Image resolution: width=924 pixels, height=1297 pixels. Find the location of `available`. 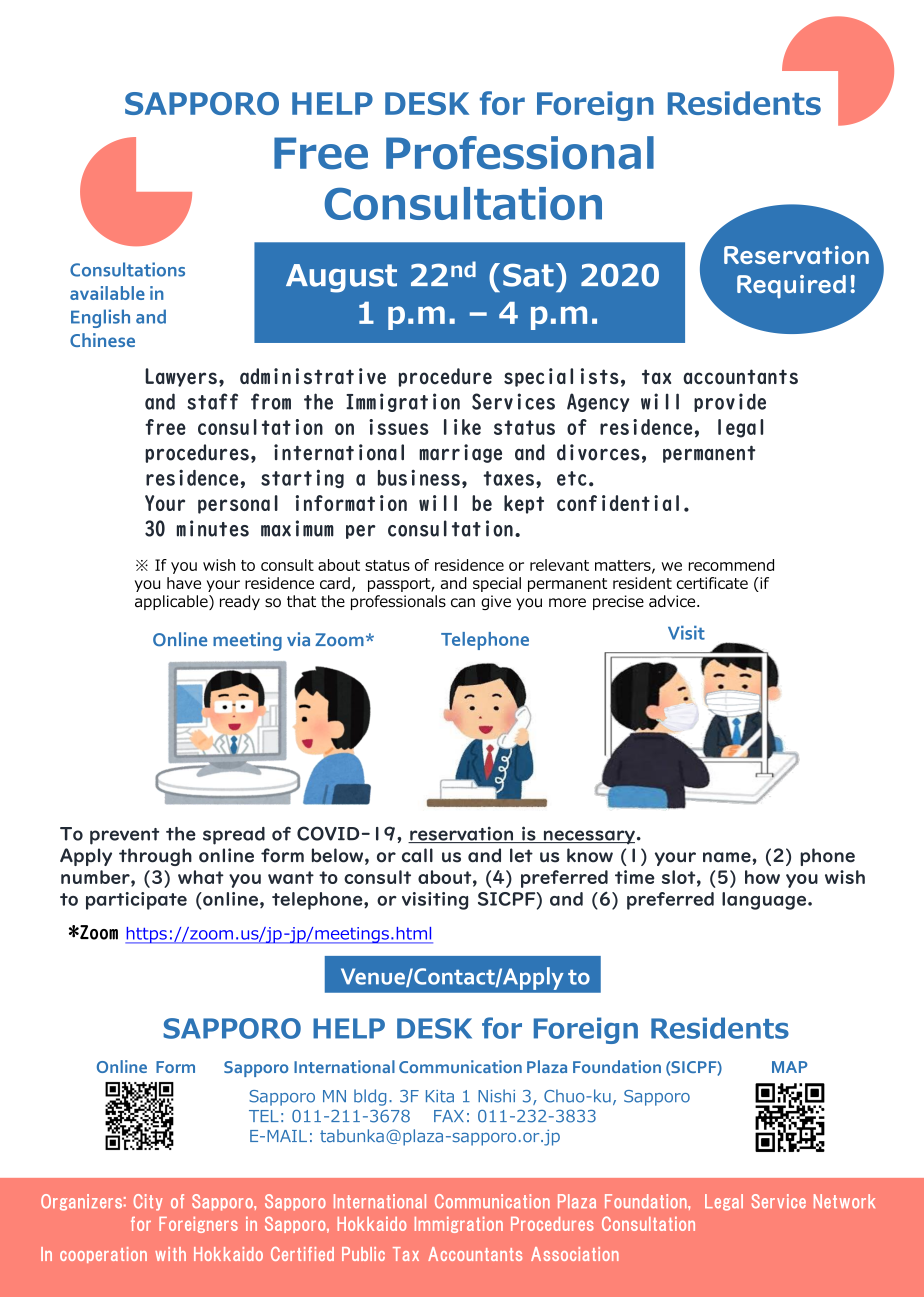

available is located at coordinates (107, 293).
